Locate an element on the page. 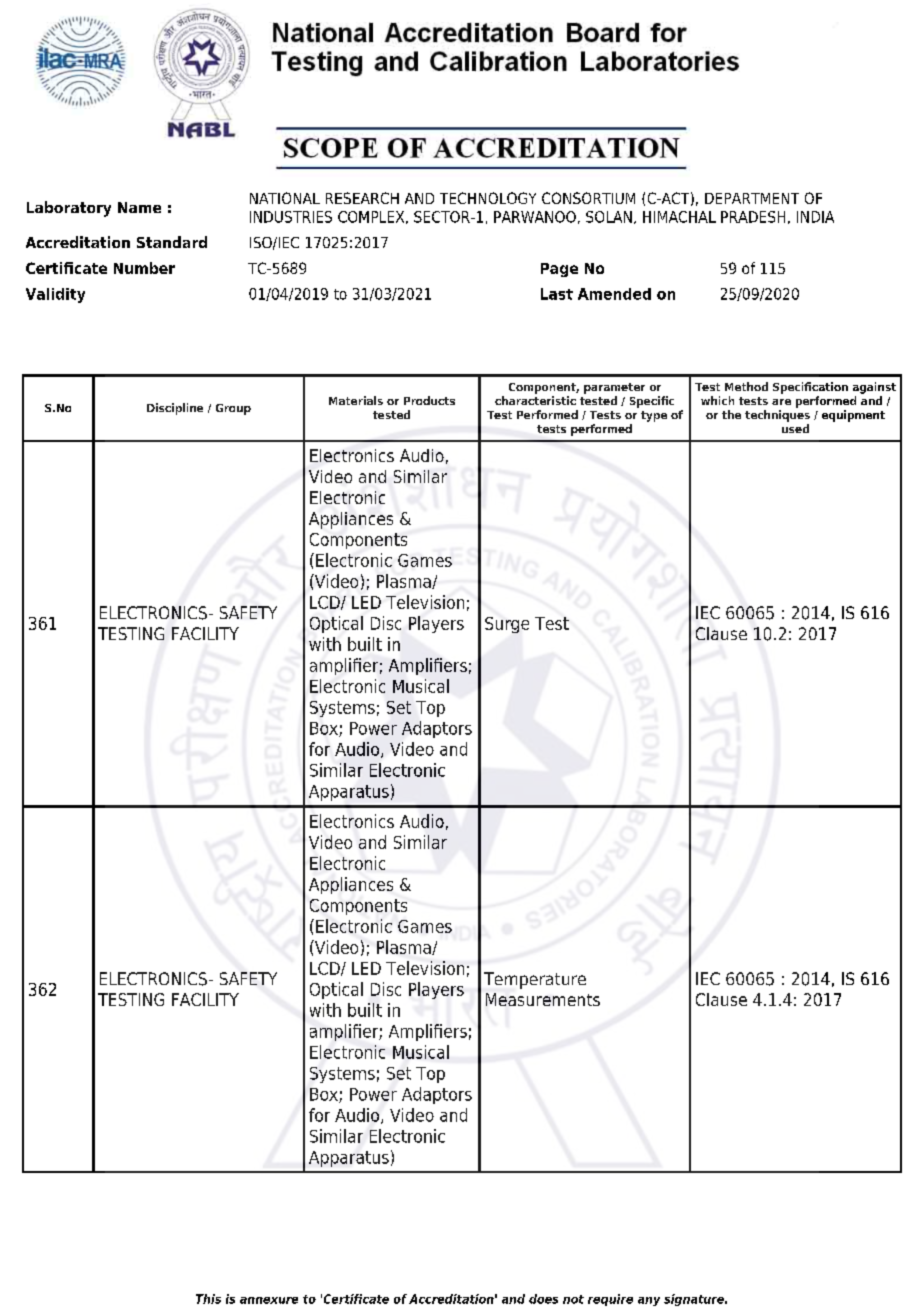 Image resolution: width=924 pixels, height=1308 pixels. Measurements is located at coordinates (543, 999).
